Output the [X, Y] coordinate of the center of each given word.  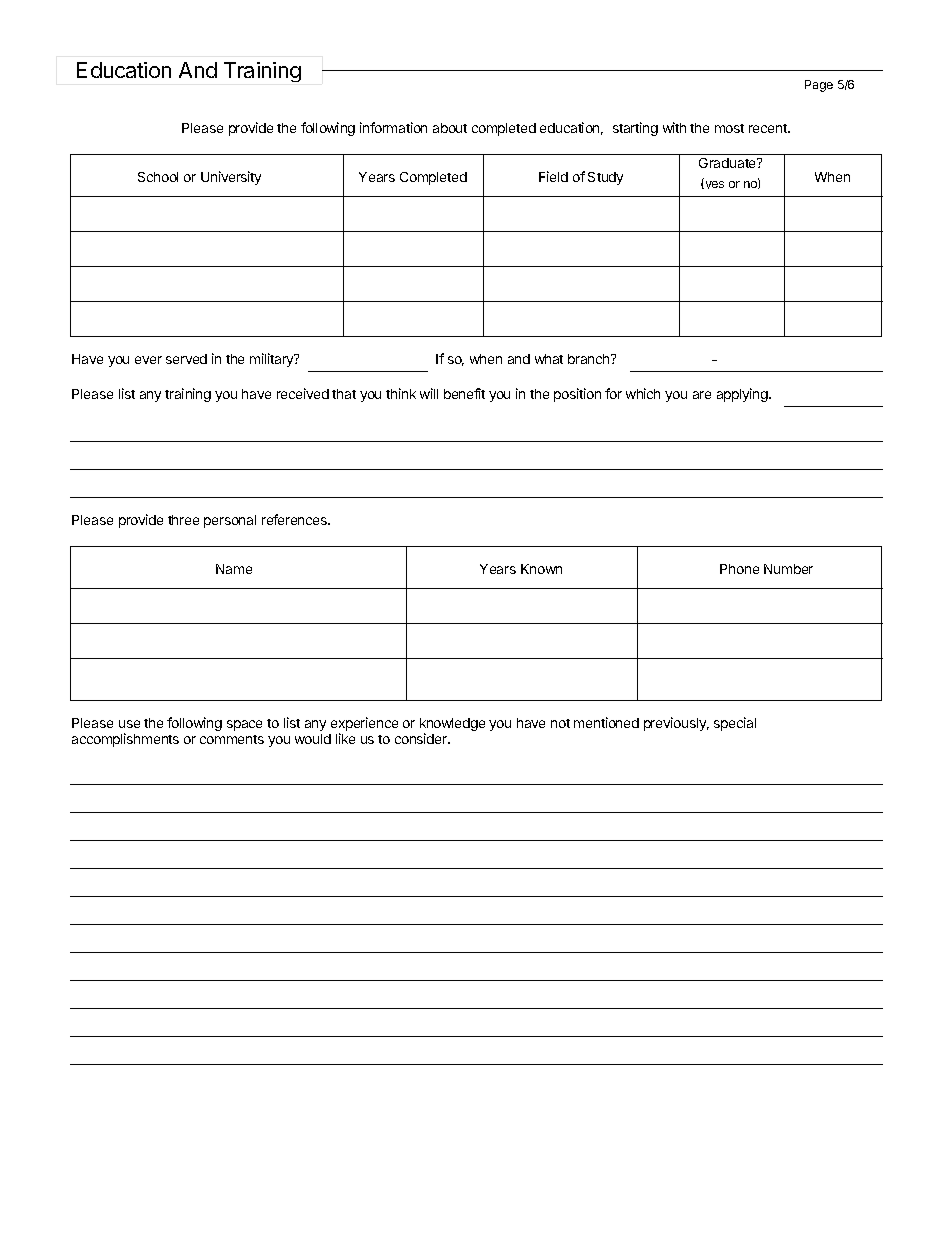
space [244, 725]
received [303, 393]
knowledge [452, 726]
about [450, 128]
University [231, 178]
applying [743, 395]
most [729, 128]
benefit [464, 393]
